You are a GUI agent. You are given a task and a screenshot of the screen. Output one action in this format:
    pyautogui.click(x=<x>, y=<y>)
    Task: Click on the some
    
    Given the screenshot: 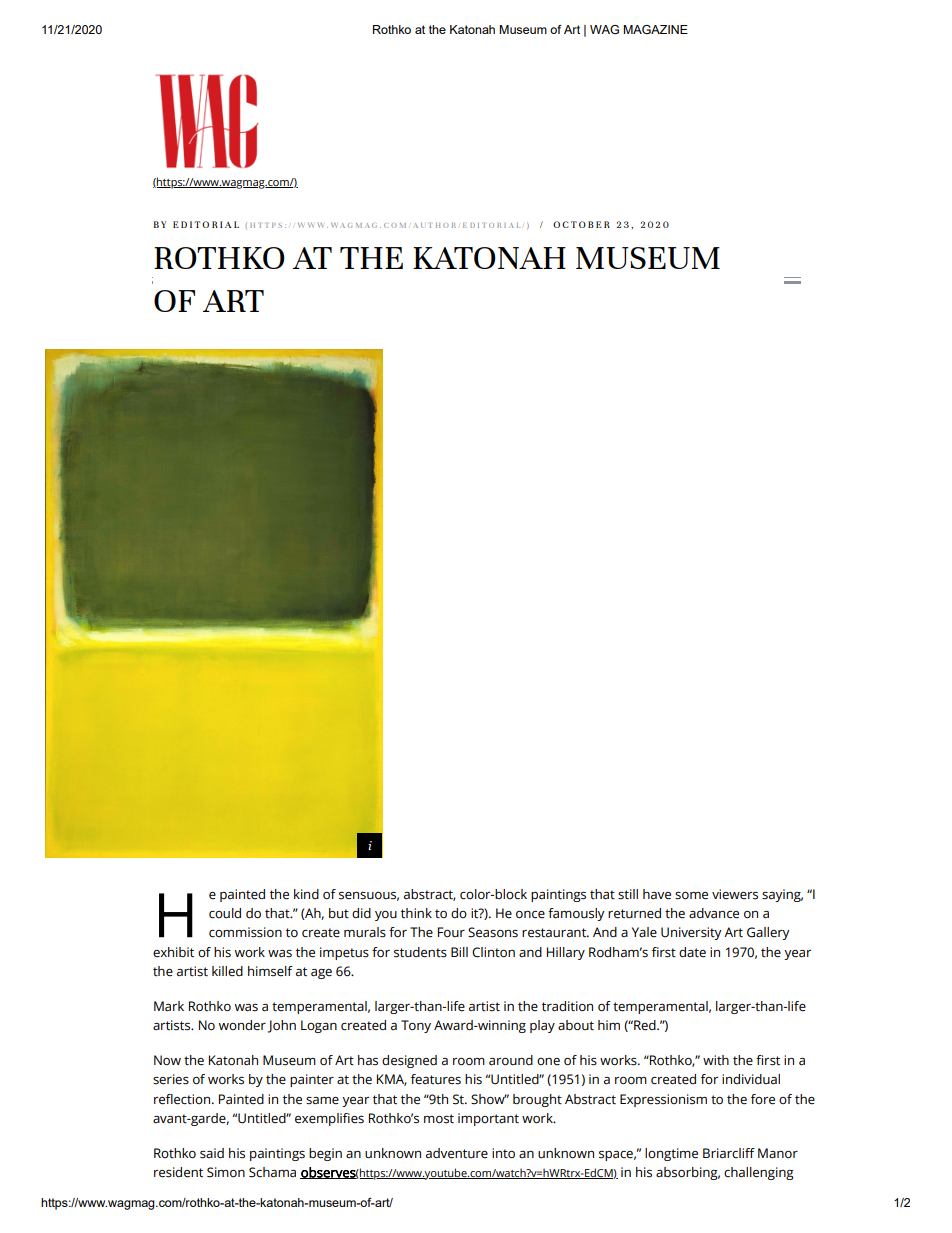 What is the action you would take?
    pyautogui.click(x=691, y=896)
